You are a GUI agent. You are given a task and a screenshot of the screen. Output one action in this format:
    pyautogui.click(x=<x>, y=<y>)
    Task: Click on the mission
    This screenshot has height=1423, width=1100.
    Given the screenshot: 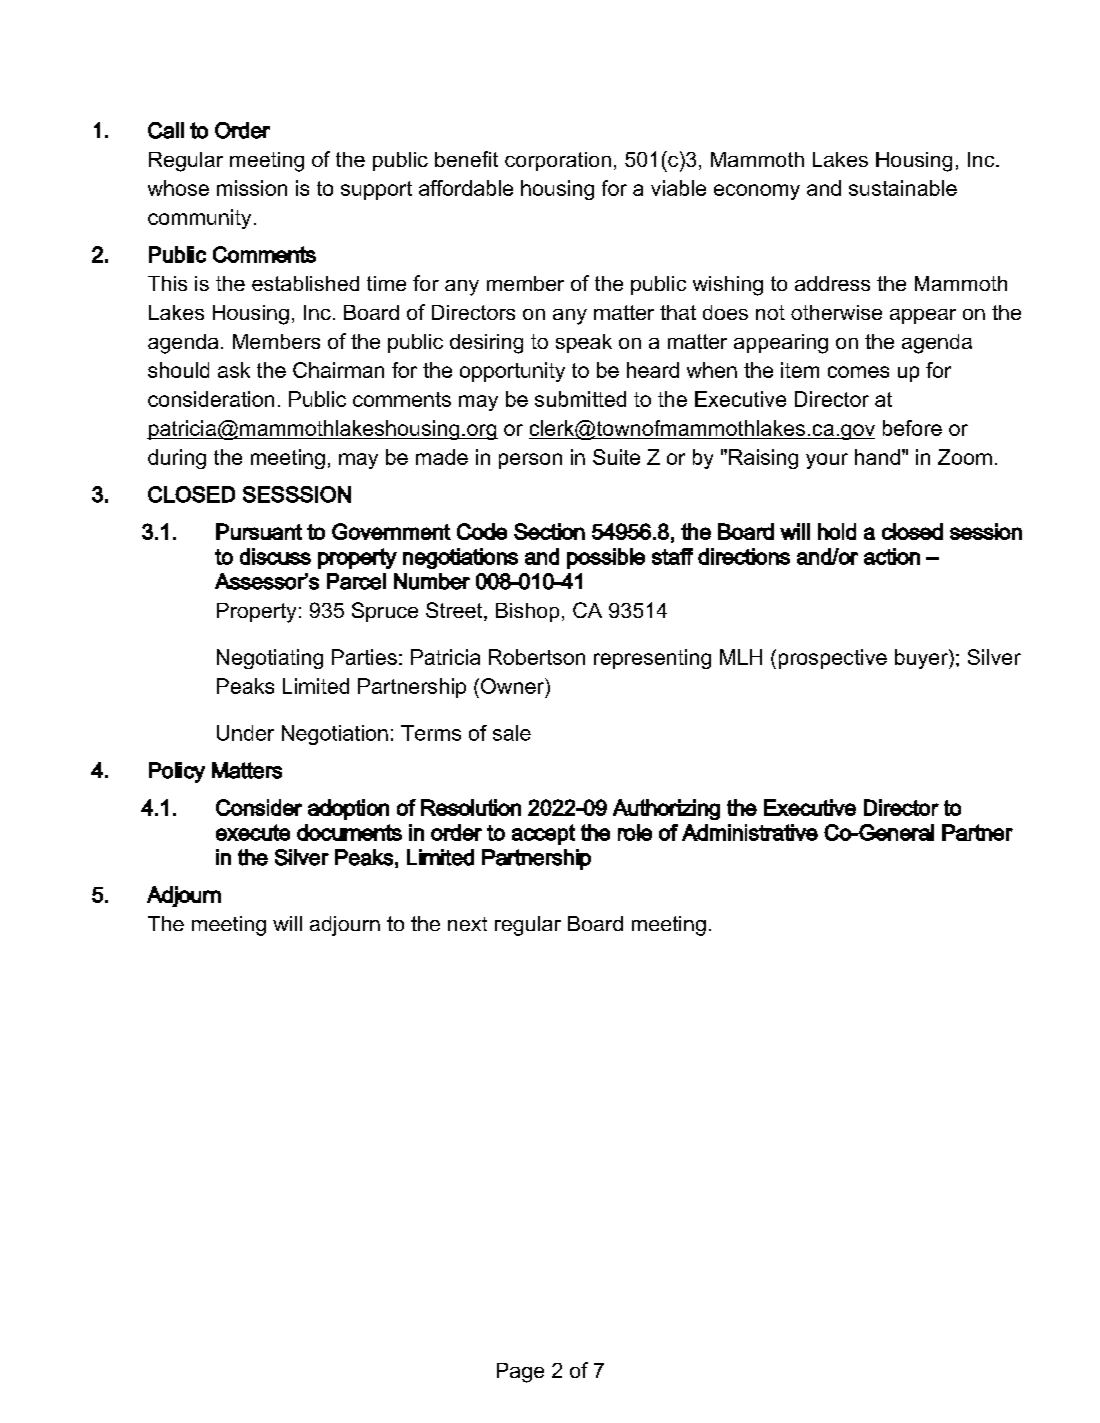 What is the action you would take?
    pyautogui.click(x=252, y=188)
